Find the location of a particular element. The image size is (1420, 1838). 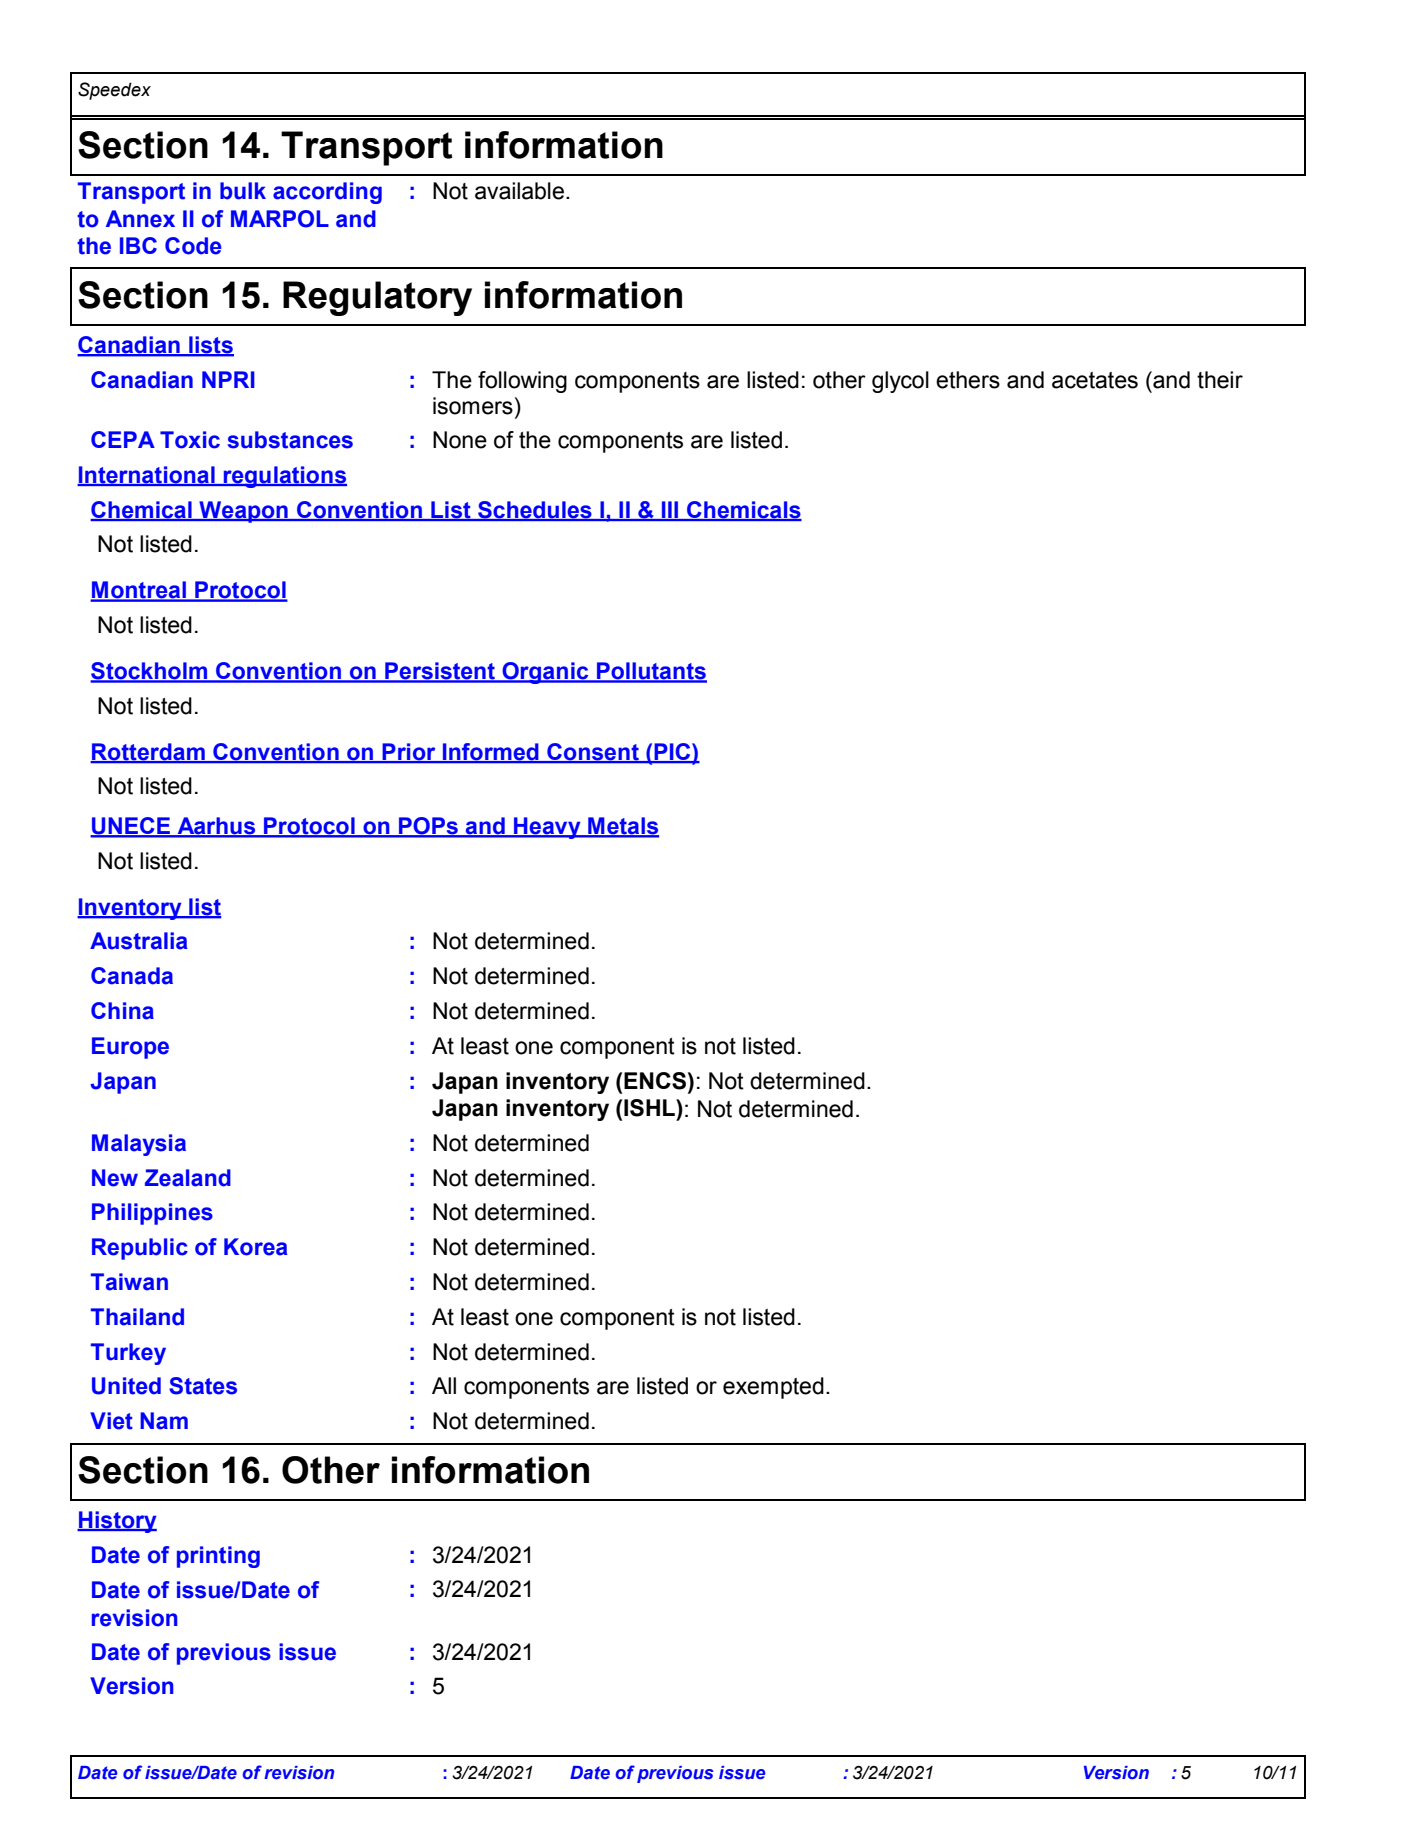

Metals is located at coordinates (622, 827).
